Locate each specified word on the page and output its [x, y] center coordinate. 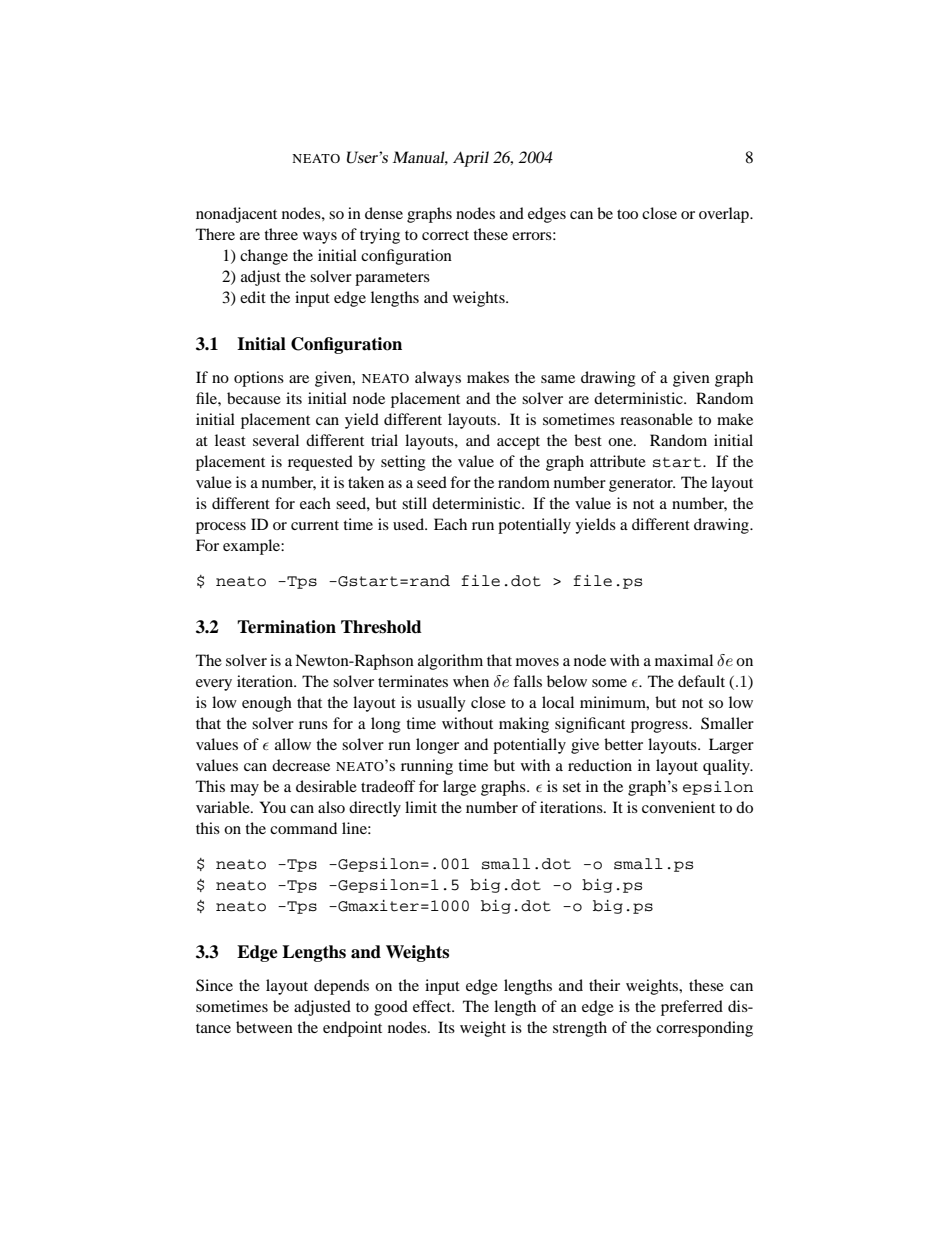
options [259, 379]
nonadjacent [236, 215]
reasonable [656, 419]
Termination [286, 627]
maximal [684, 660]
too [627, 214]
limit [421, 807]
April [471, 159]
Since [214, 985]
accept [518, 443]
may [244, 790]
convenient [678, 807]
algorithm [450, 662]
